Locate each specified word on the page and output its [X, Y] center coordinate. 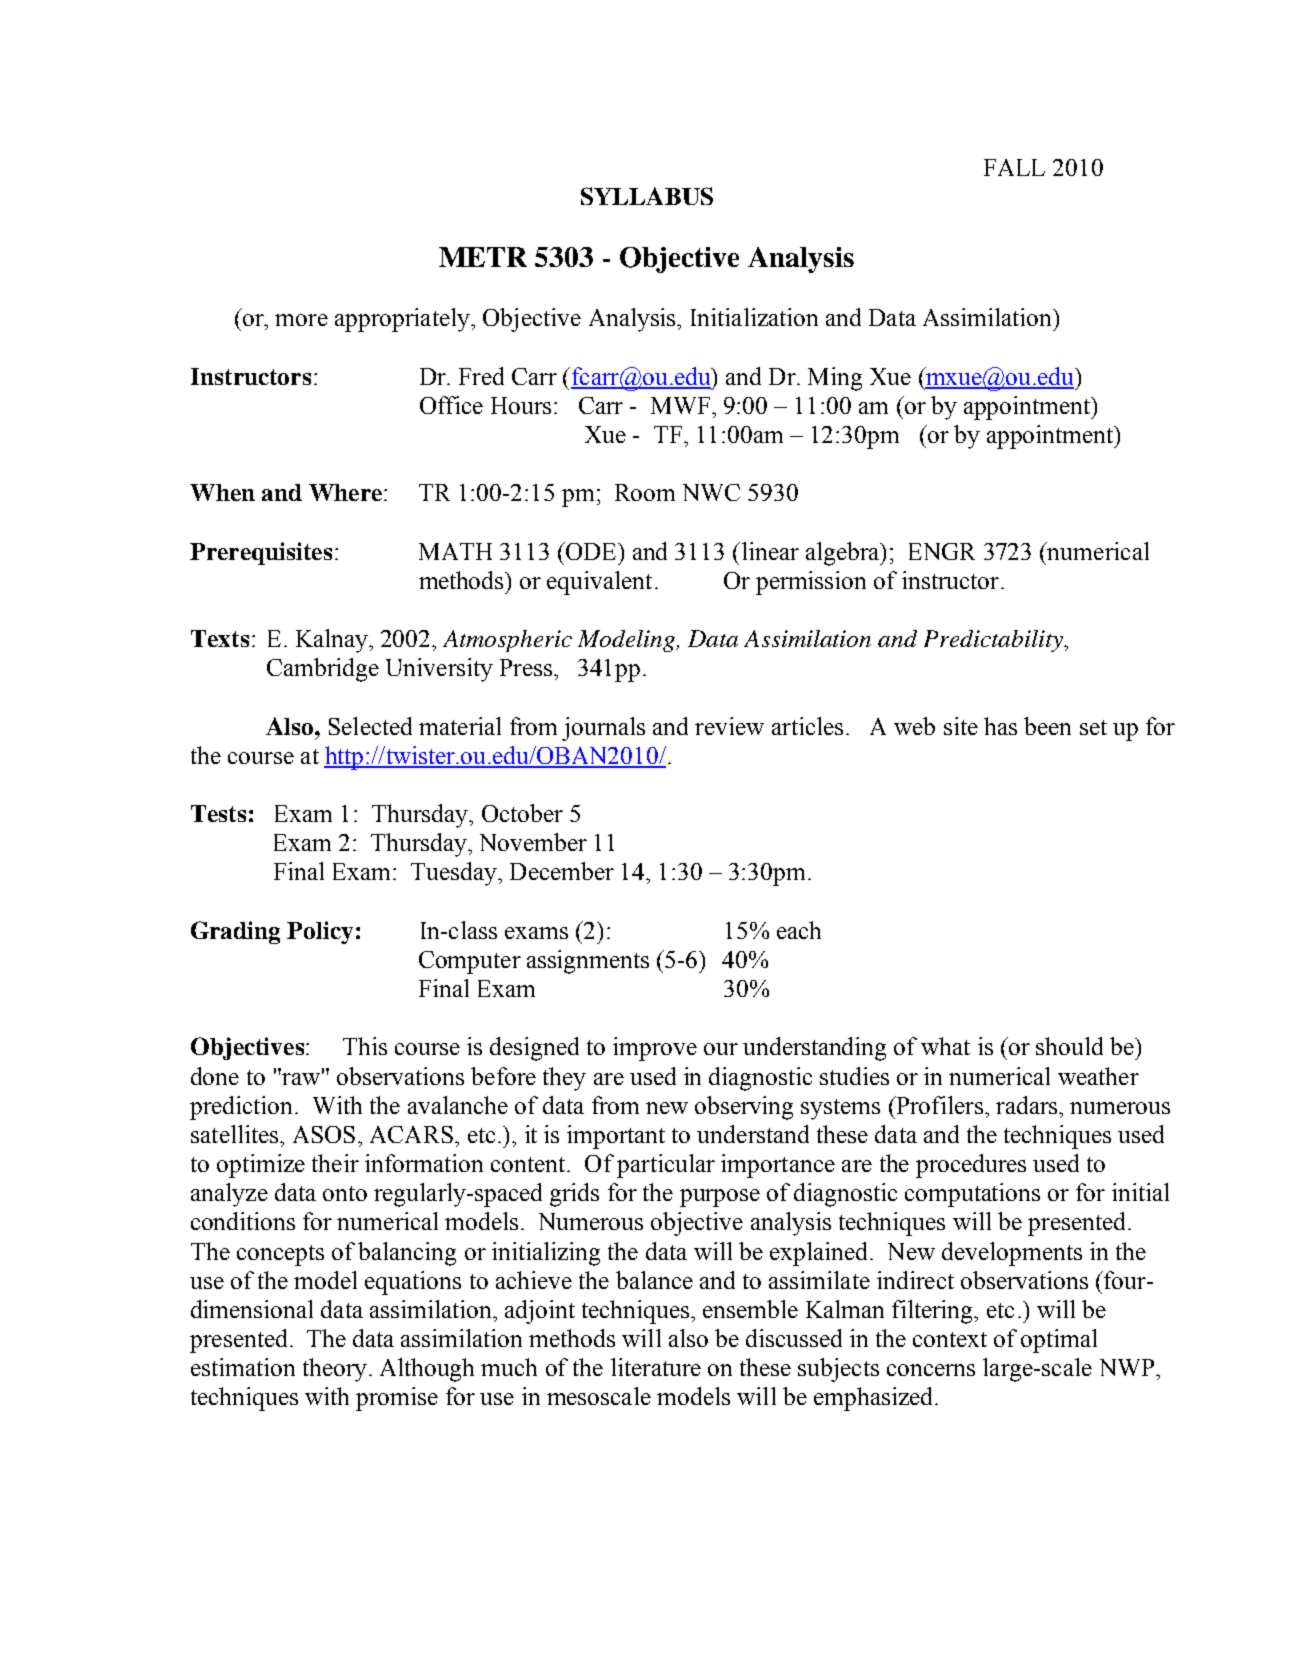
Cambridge [323, 670]
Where [345, 492]
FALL [1014, 167]
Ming [835, 379]
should [1069, 1046]
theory [335, 1370]
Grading [235, 932]
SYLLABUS [647, 196]
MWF [680, 405]
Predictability [994, 641]
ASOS [324, 1134]
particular [666, 1166]
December [562, 871]
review [729, 726]
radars [1028, 1105]
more [301, 320]
